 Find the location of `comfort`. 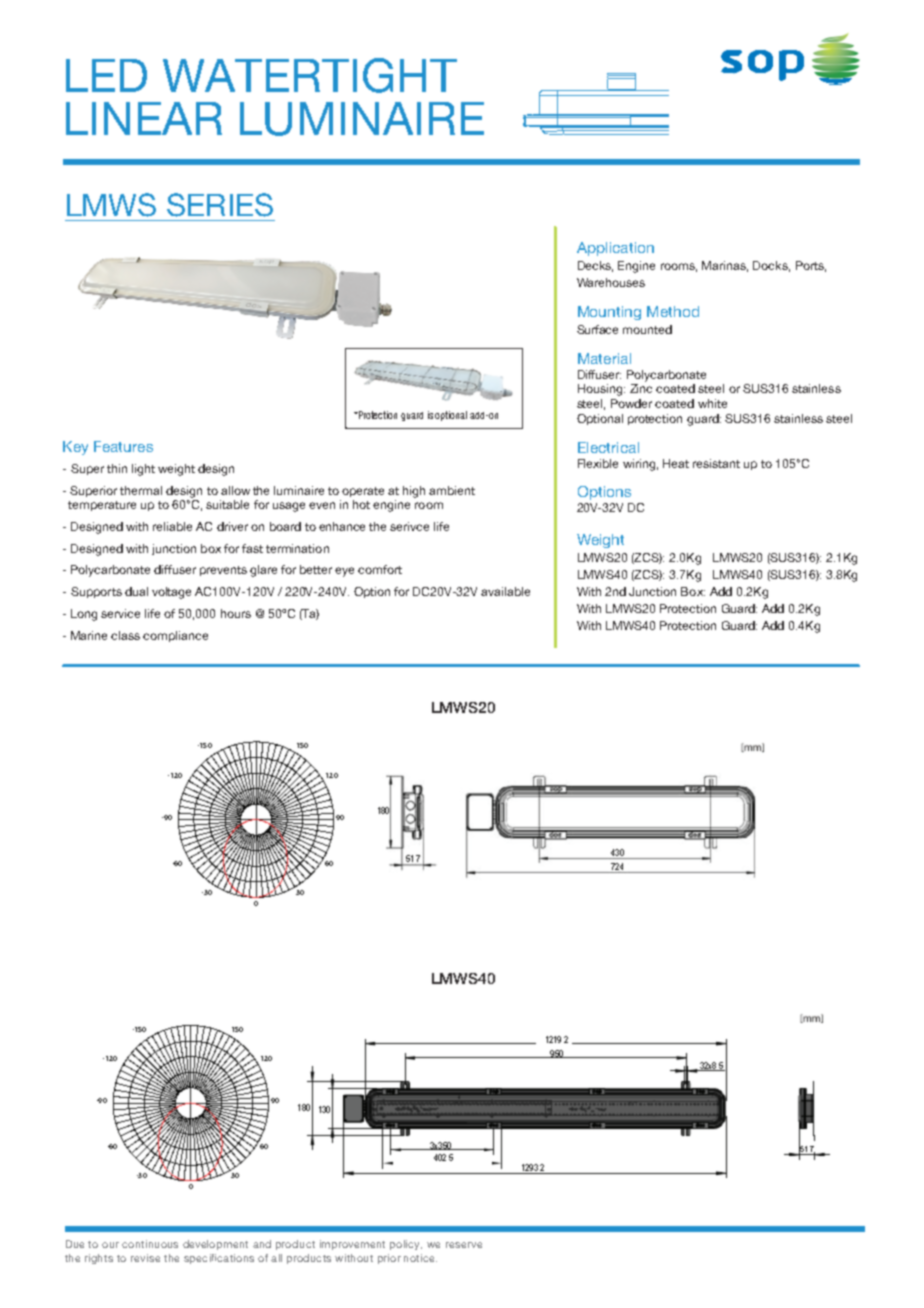

comfort is located at coordinates (380, 569).
